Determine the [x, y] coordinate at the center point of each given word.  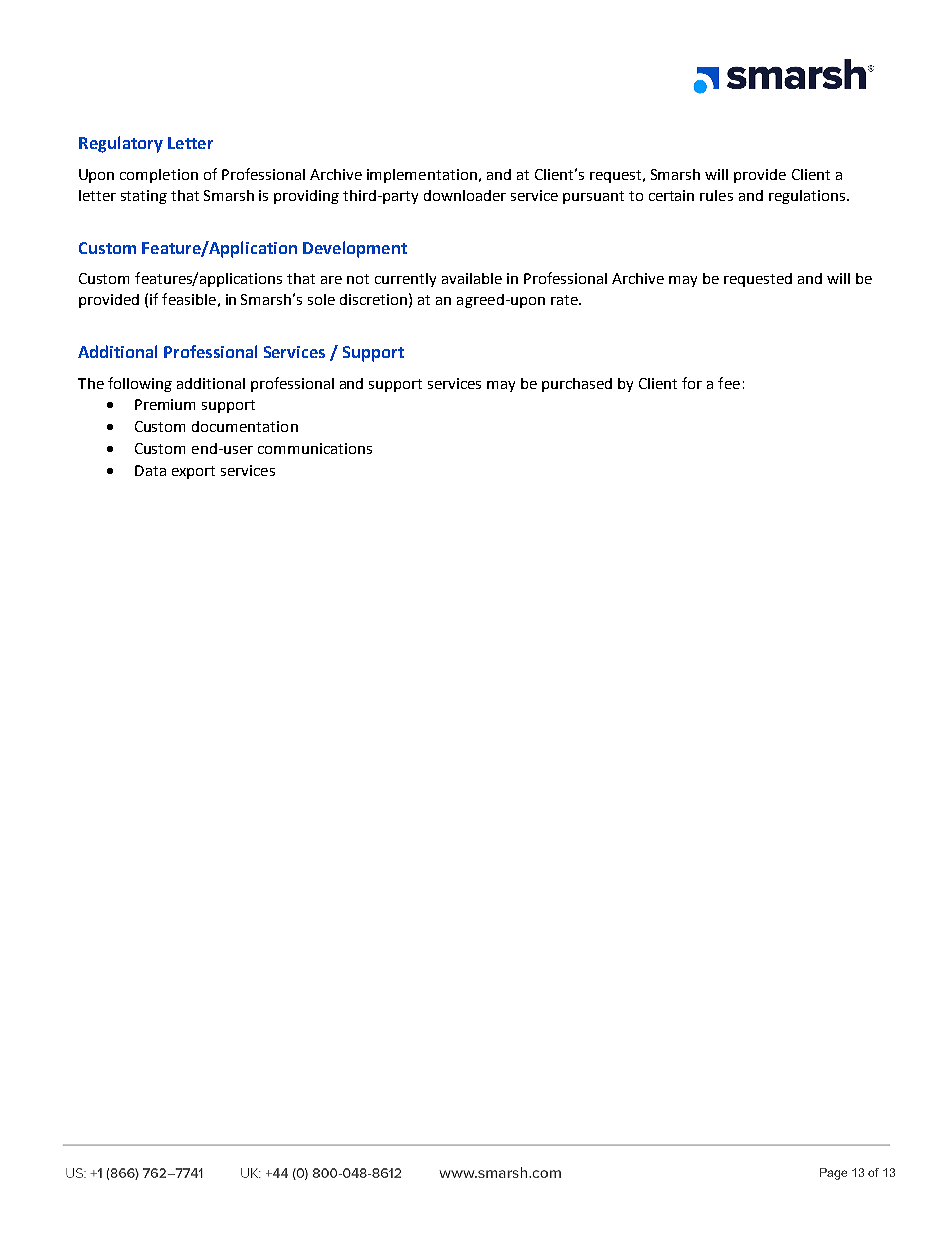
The [91, 383]
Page [833, 1174]
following [140, 384]
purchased [577, 385]
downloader [465, 195]
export [193, 472]
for [692, 383]
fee [729, 383]
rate [565, 300]
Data [150, 470]
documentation [245, 426]
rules [716, 195]
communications [315, 448]
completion [159, 176]
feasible [189, 299]
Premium [165, 404]
